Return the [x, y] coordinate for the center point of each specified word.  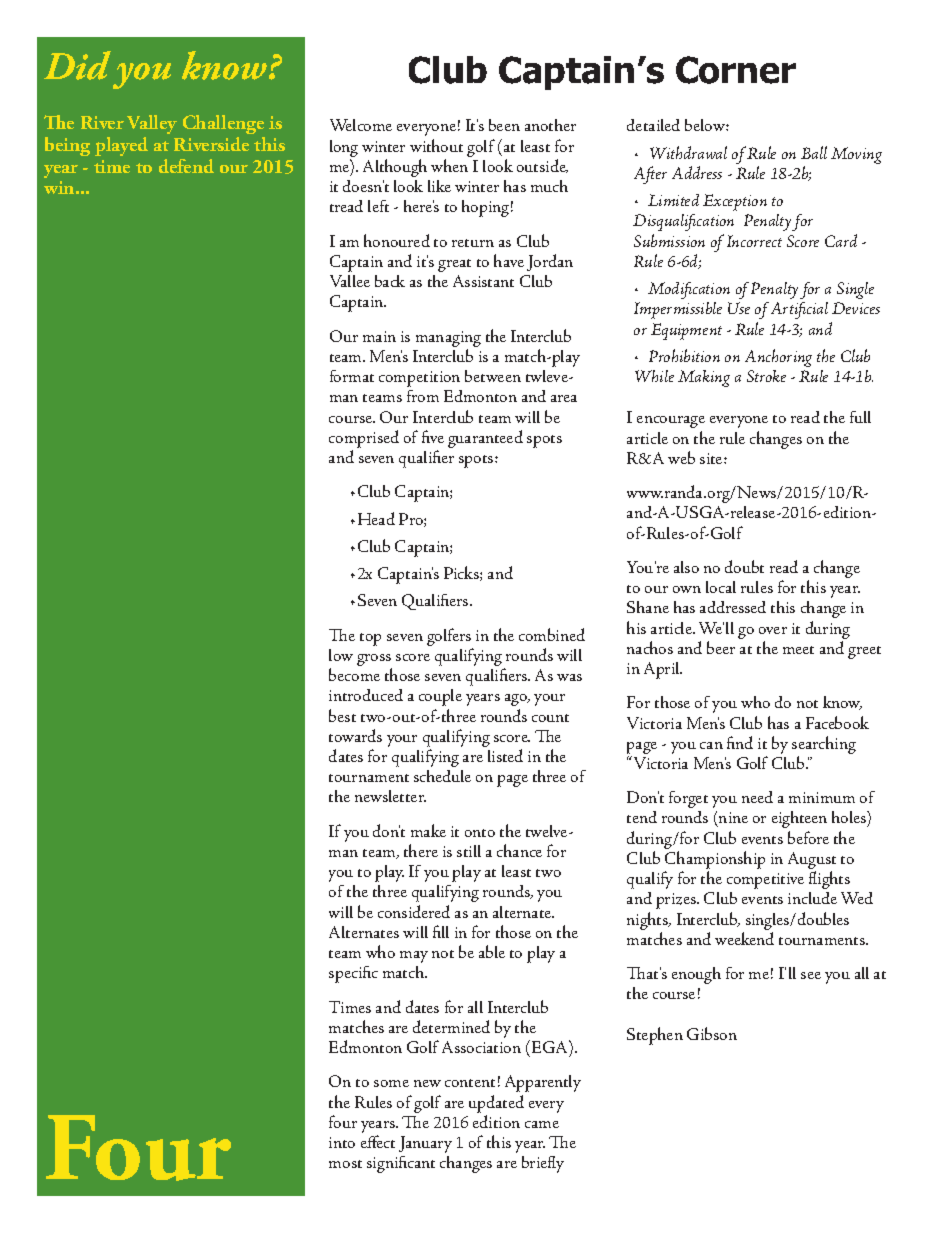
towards [355, 735]
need [757, 797]
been [504, 125]
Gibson [712, 1033]
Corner [736, 70]
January [425, 1144]
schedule [442, 776]
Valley [152, 124]
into [342, 1142]
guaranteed [485, 439]
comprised [364, 439]
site [712, 458]
